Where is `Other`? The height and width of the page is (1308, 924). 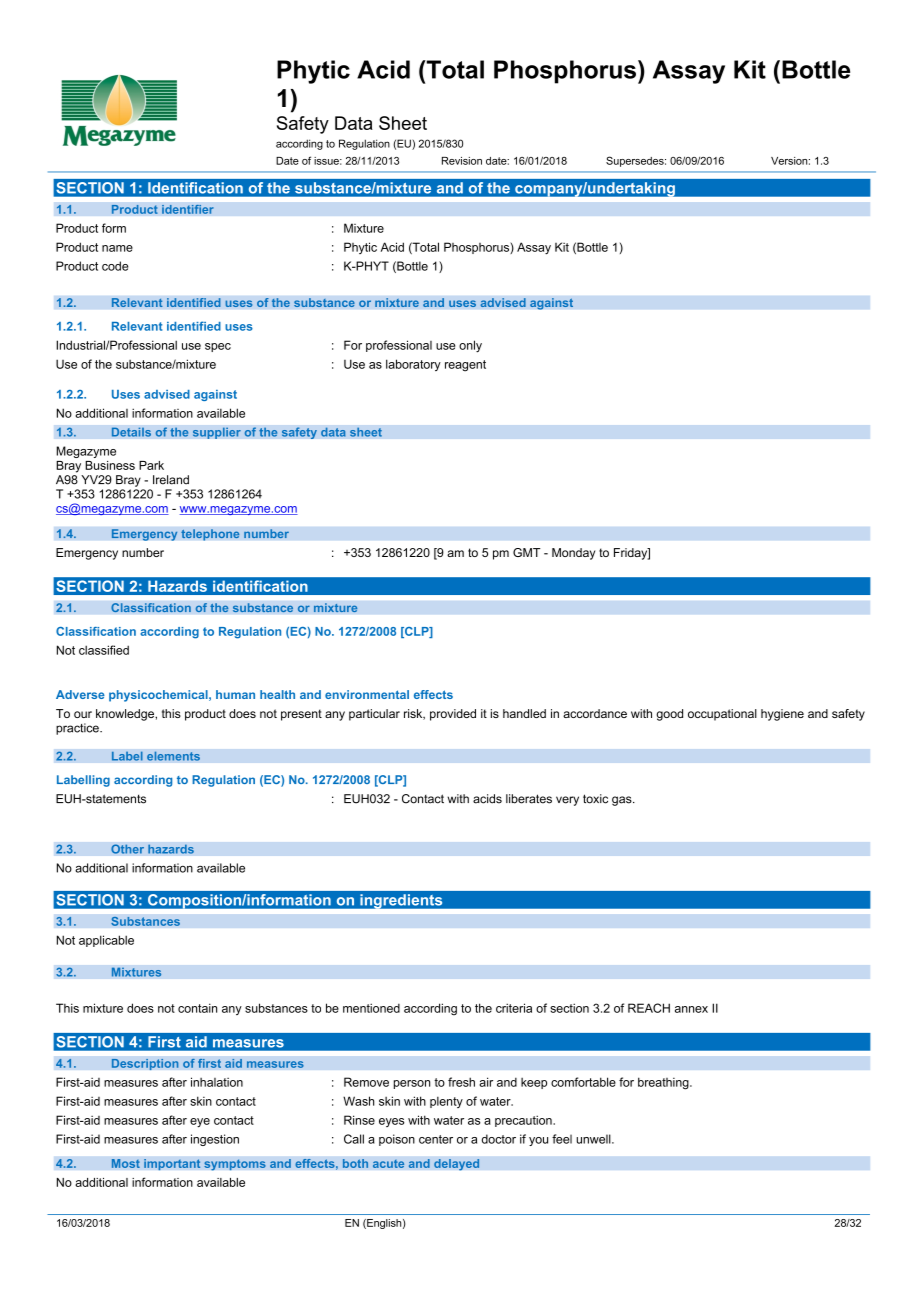 Other is located at coordinates (127, 849).
